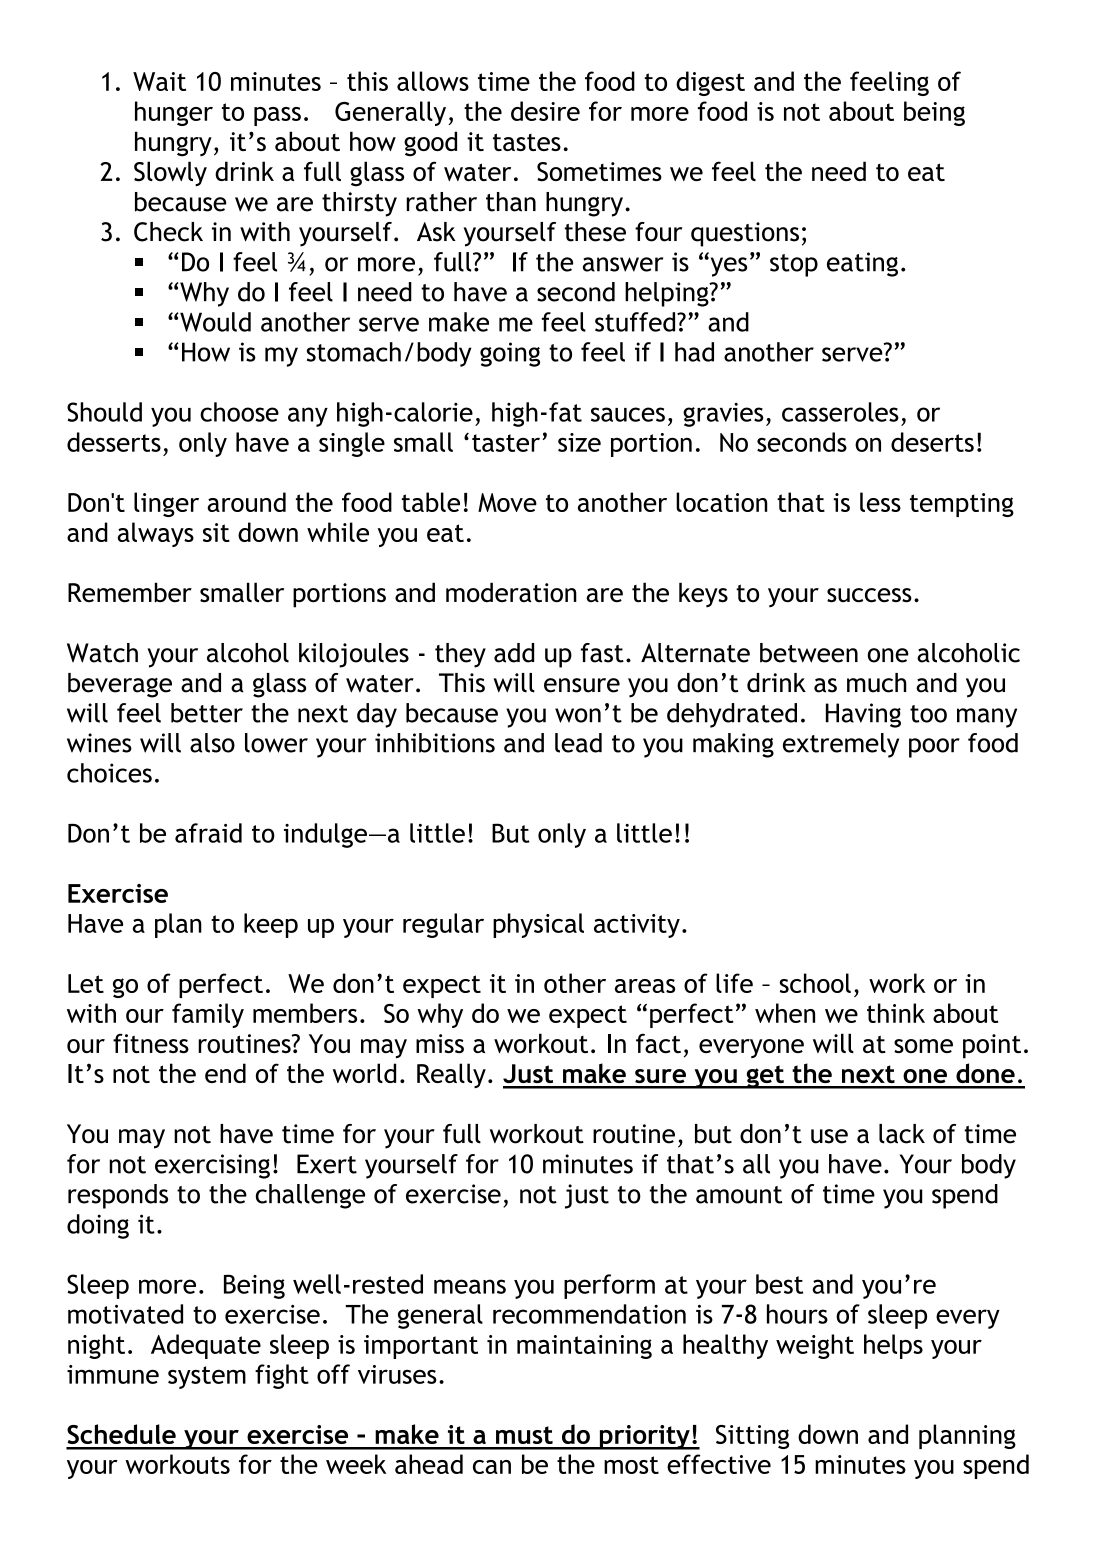 Image resolution: width=1101 pixels, height=1557 pixels. I want to click on desire, so click(545, 111).
